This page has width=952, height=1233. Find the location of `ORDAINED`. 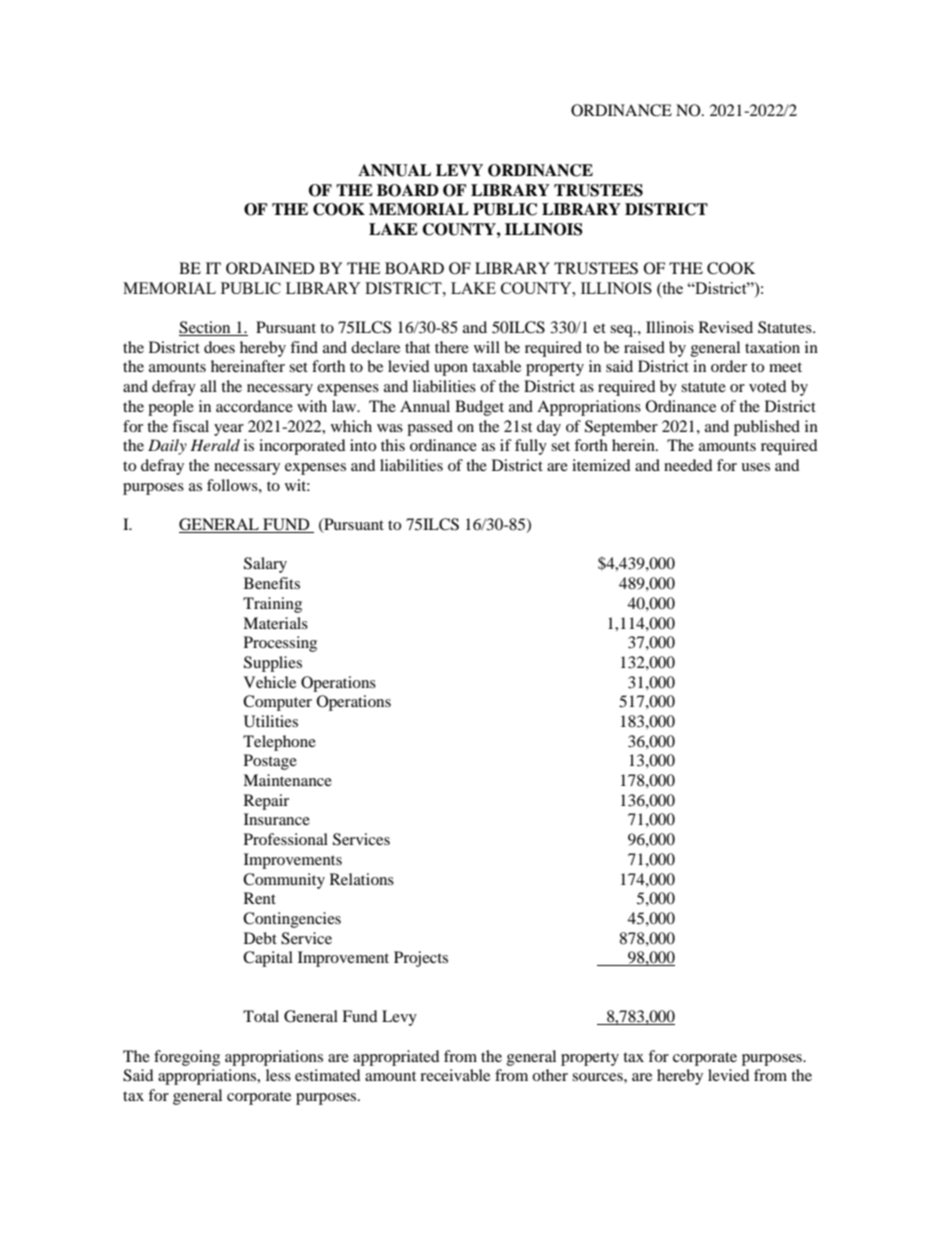

ORDAINED is located at coordinates (270, 268).
